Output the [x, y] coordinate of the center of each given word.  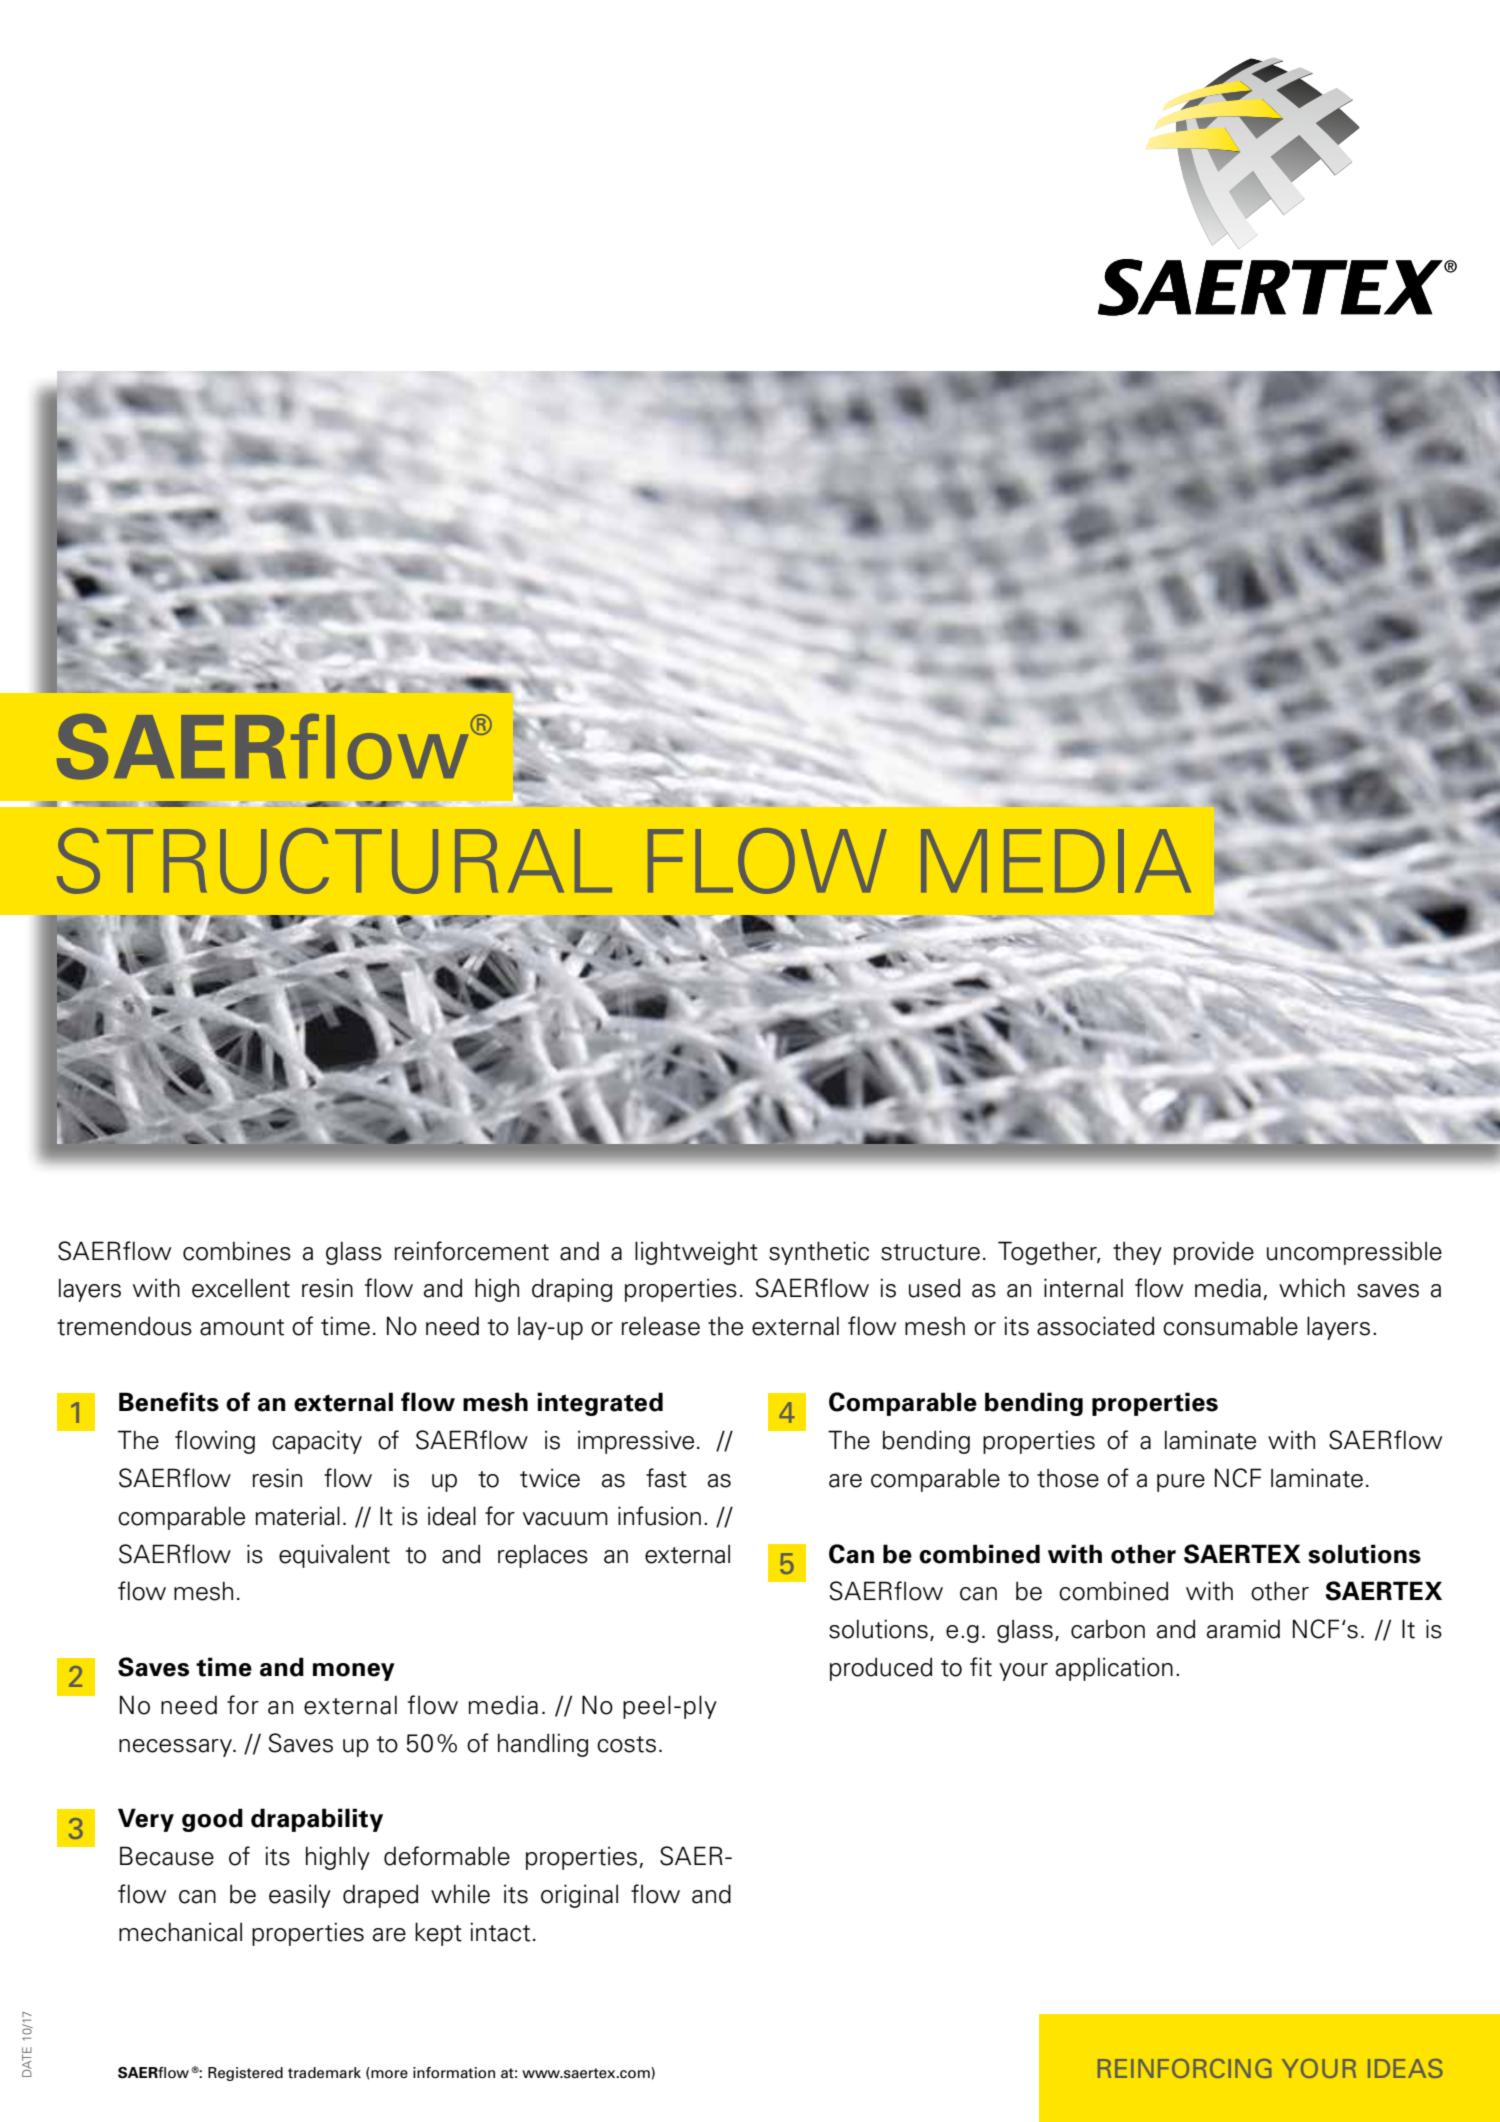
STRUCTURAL [334, 861]
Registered [245, 2074]
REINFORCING [1184, 2068]
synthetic [819, 1253]
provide [1214, 1253]
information [454, 2073]
